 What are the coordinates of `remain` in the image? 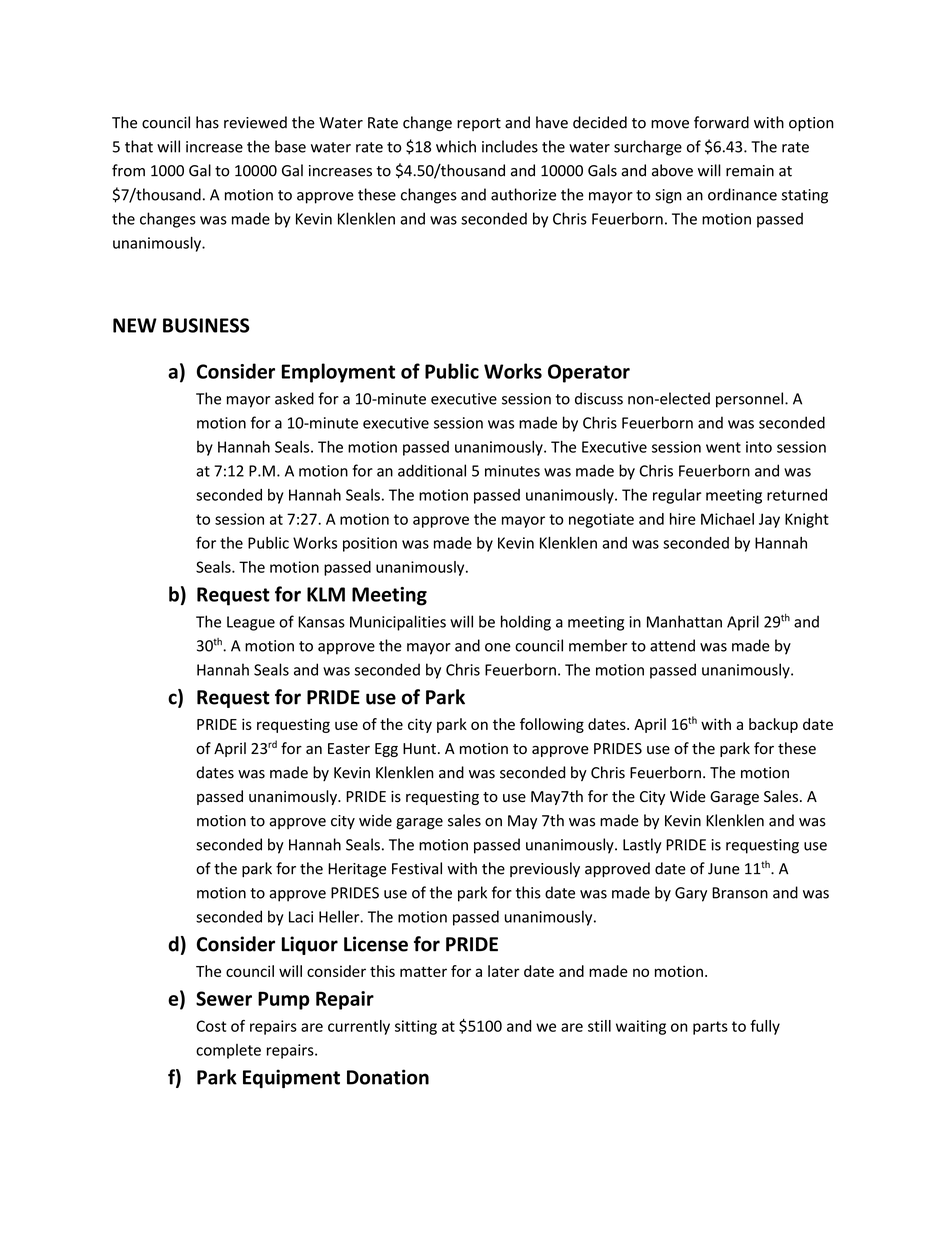 It's located at (750, 171).
